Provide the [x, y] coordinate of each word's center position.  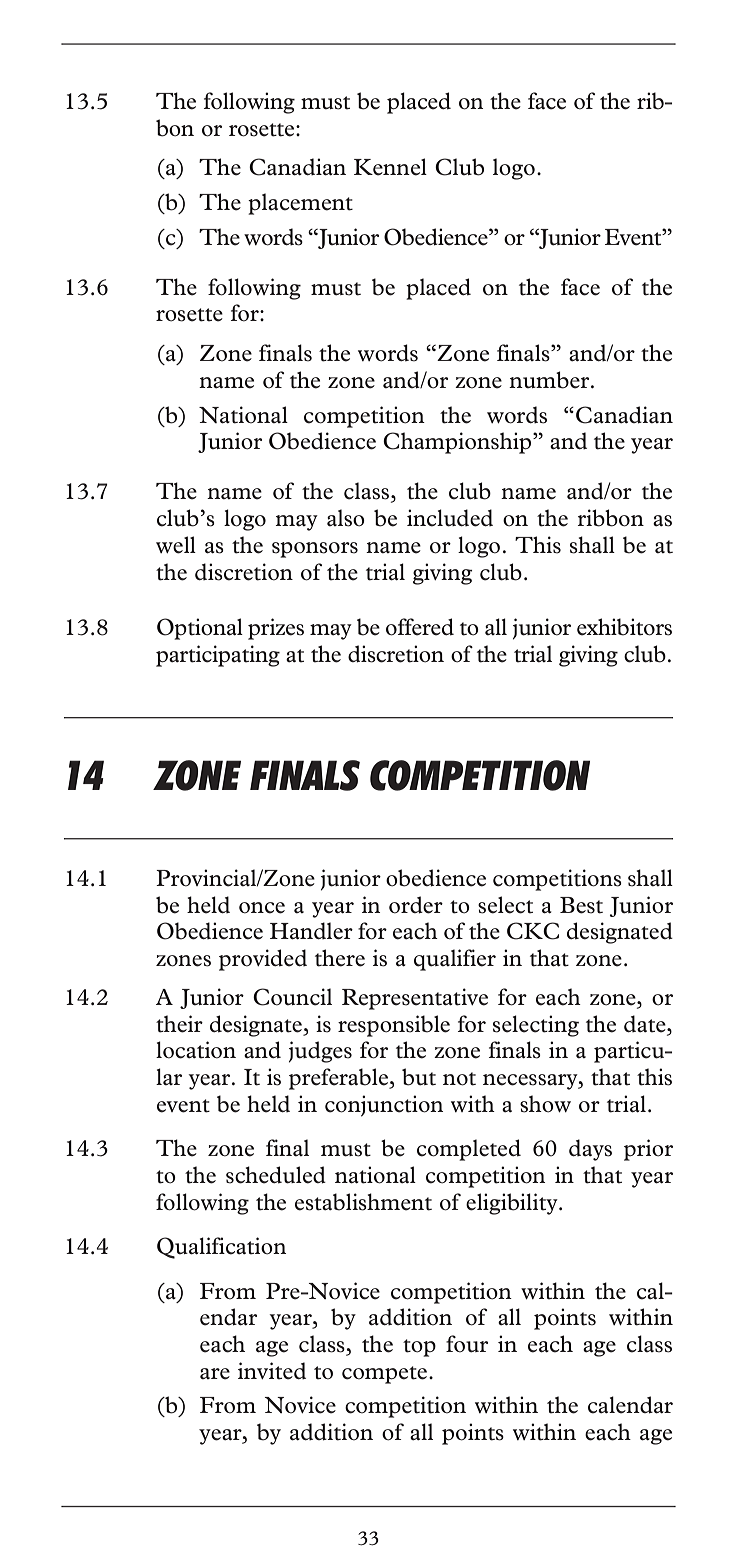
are [215, 1374]
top [419, 1348]
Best [581, 905]
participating [218, 656]
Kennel [390, 167]
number [550, 380]
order [416, 905]
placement [300, 204]
